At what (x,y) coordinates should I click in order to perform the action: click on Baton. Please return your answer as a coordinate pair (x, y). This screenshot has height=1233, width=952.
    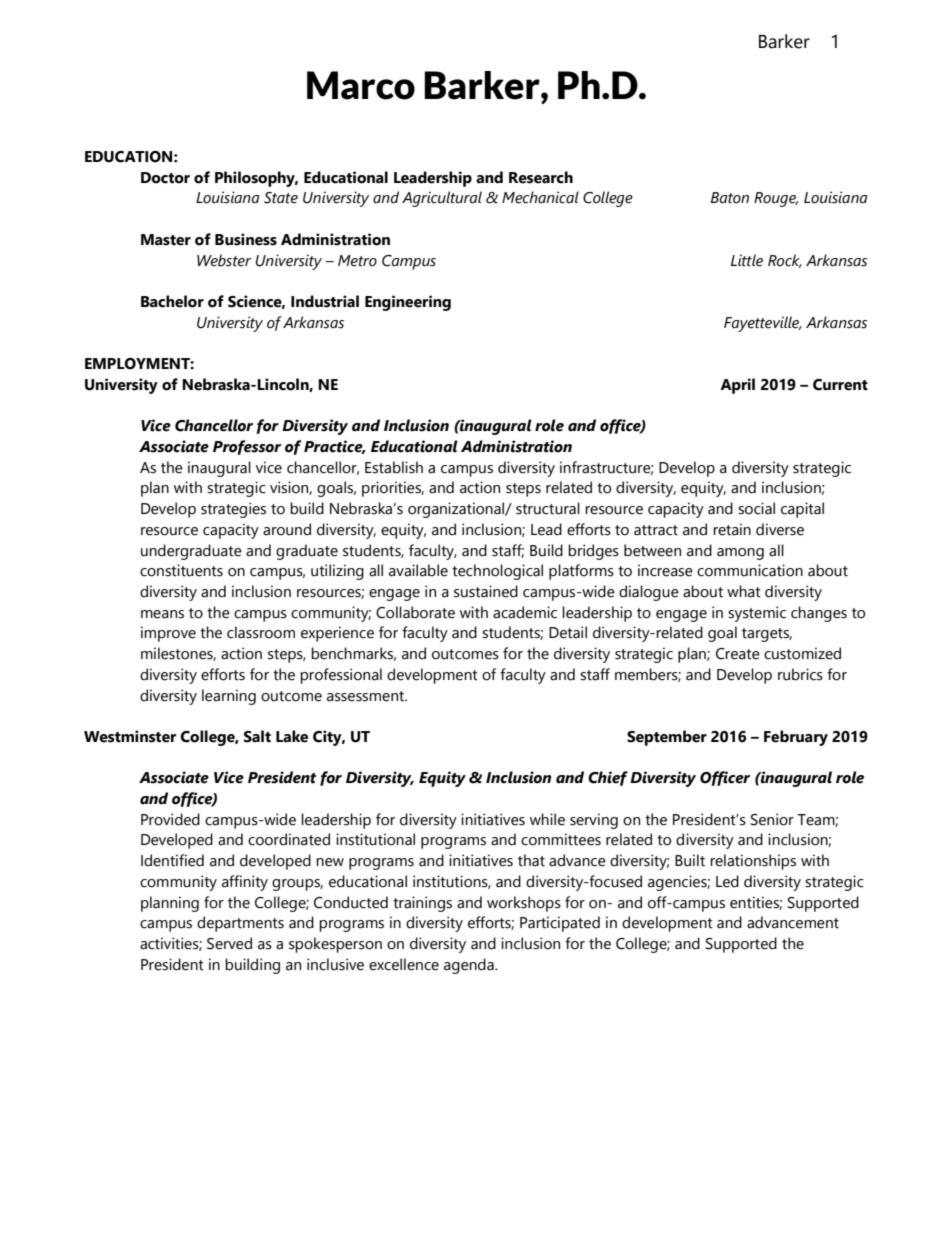
    Looking at the image, I should click on (730, 198).
